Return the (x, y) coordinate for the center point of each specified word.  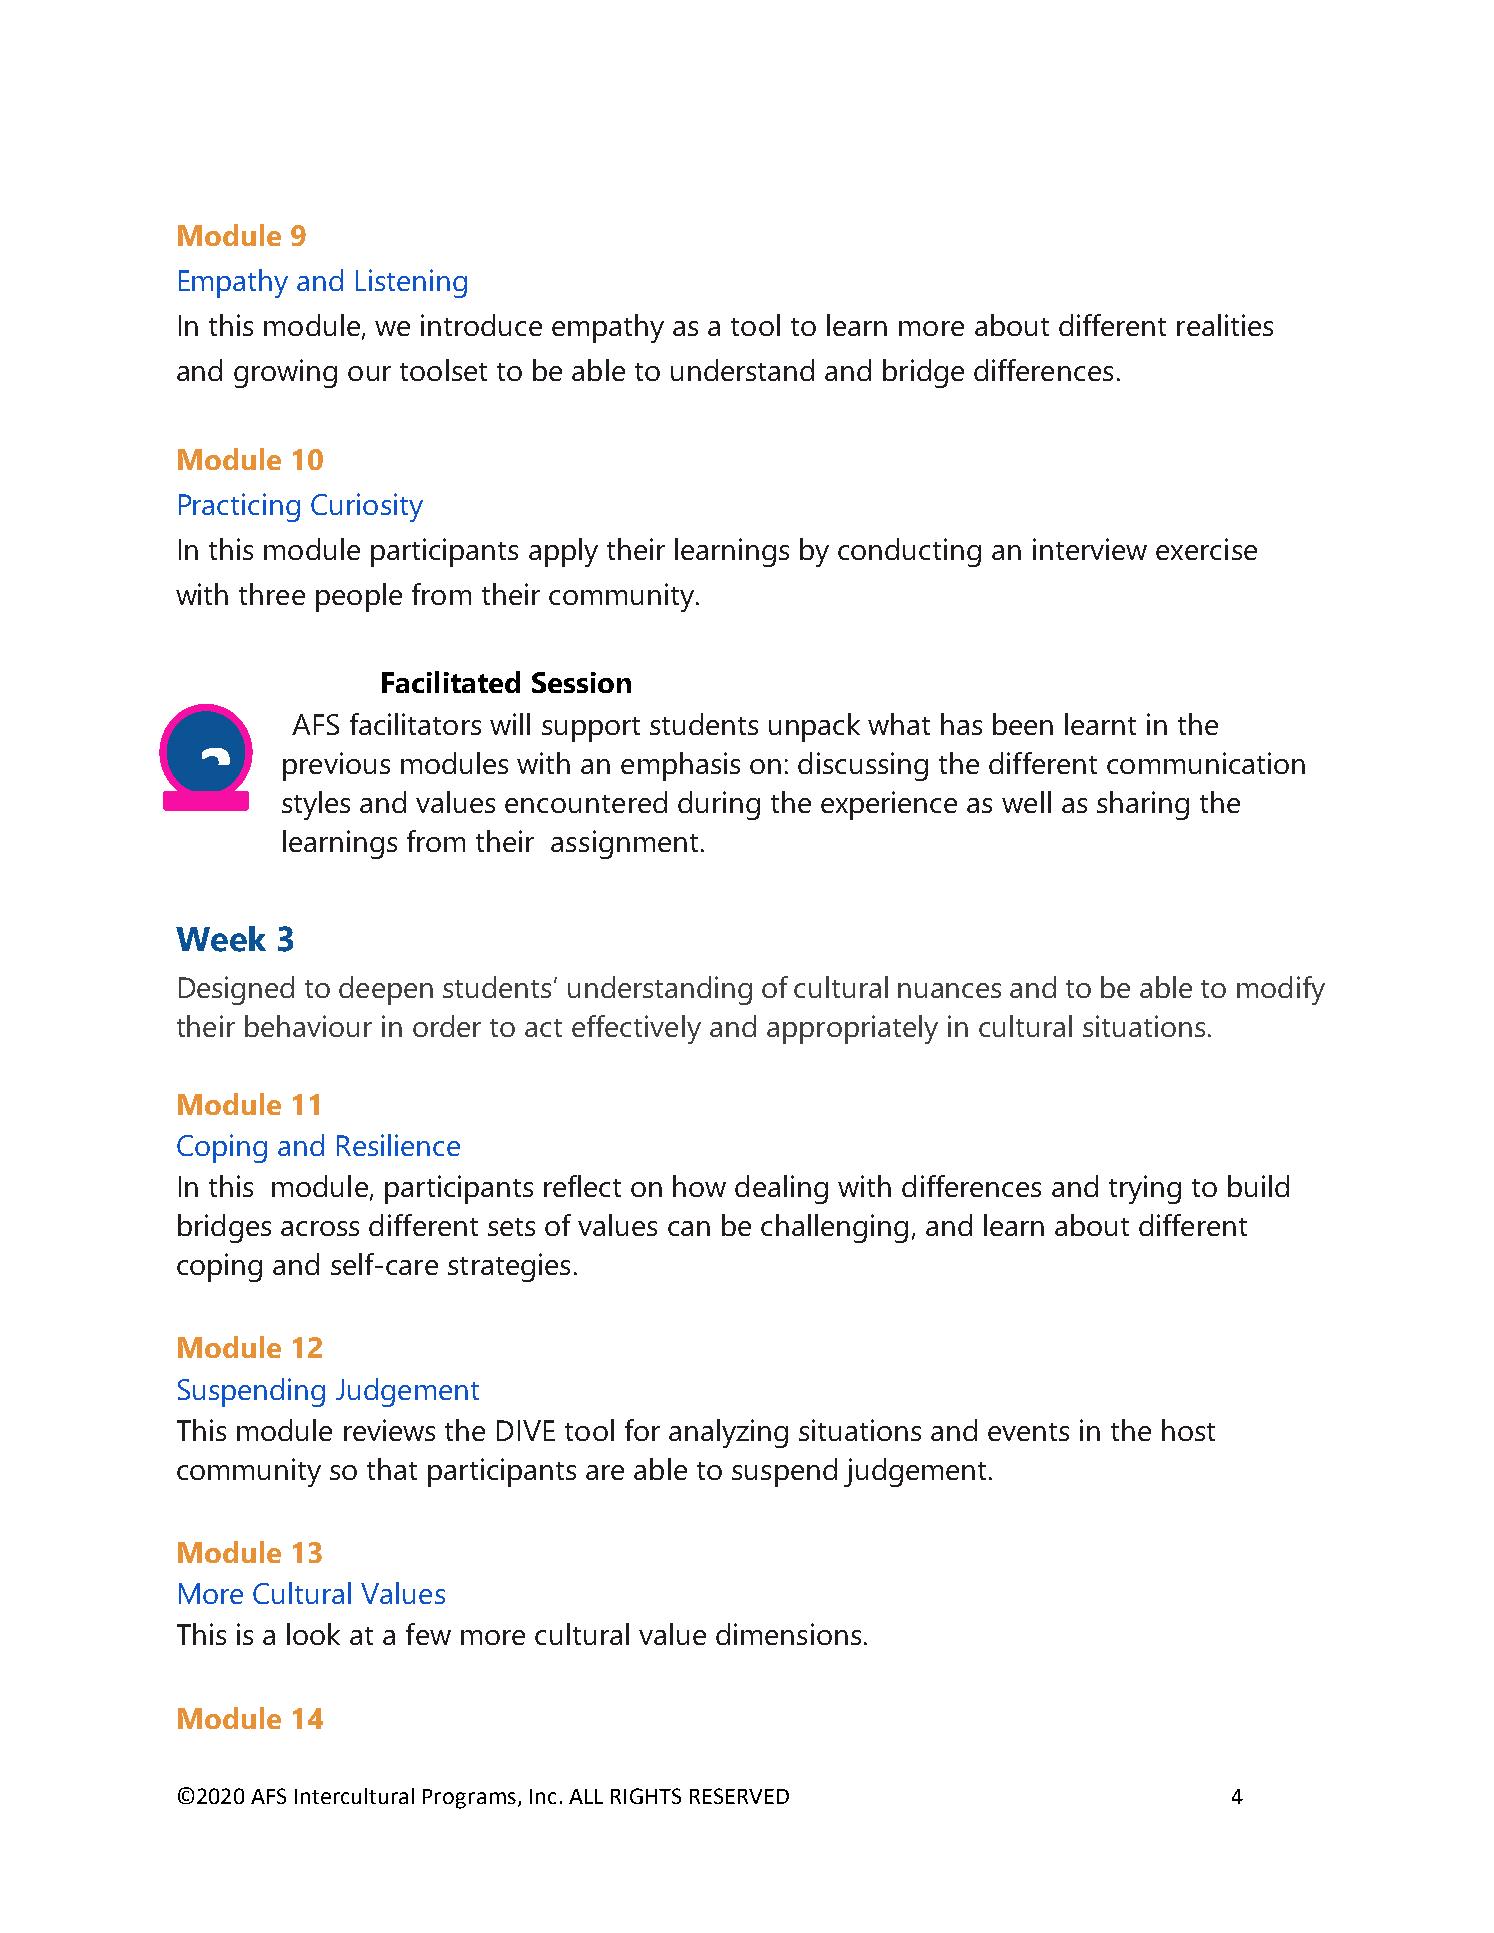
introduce (481, 325)
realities (1225, 325)
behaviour (308, 1026)
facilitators (415, 724)
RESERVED (739, 1796)
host (1188, 1430)
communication (1206, 763)
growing (285, 373)
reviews (389, 1430)
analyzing (728, 1433)
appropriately (852, 1029)
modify (1281, 990)
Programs (469, 1799)
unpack (814, 727)
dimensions (788, 1634)
